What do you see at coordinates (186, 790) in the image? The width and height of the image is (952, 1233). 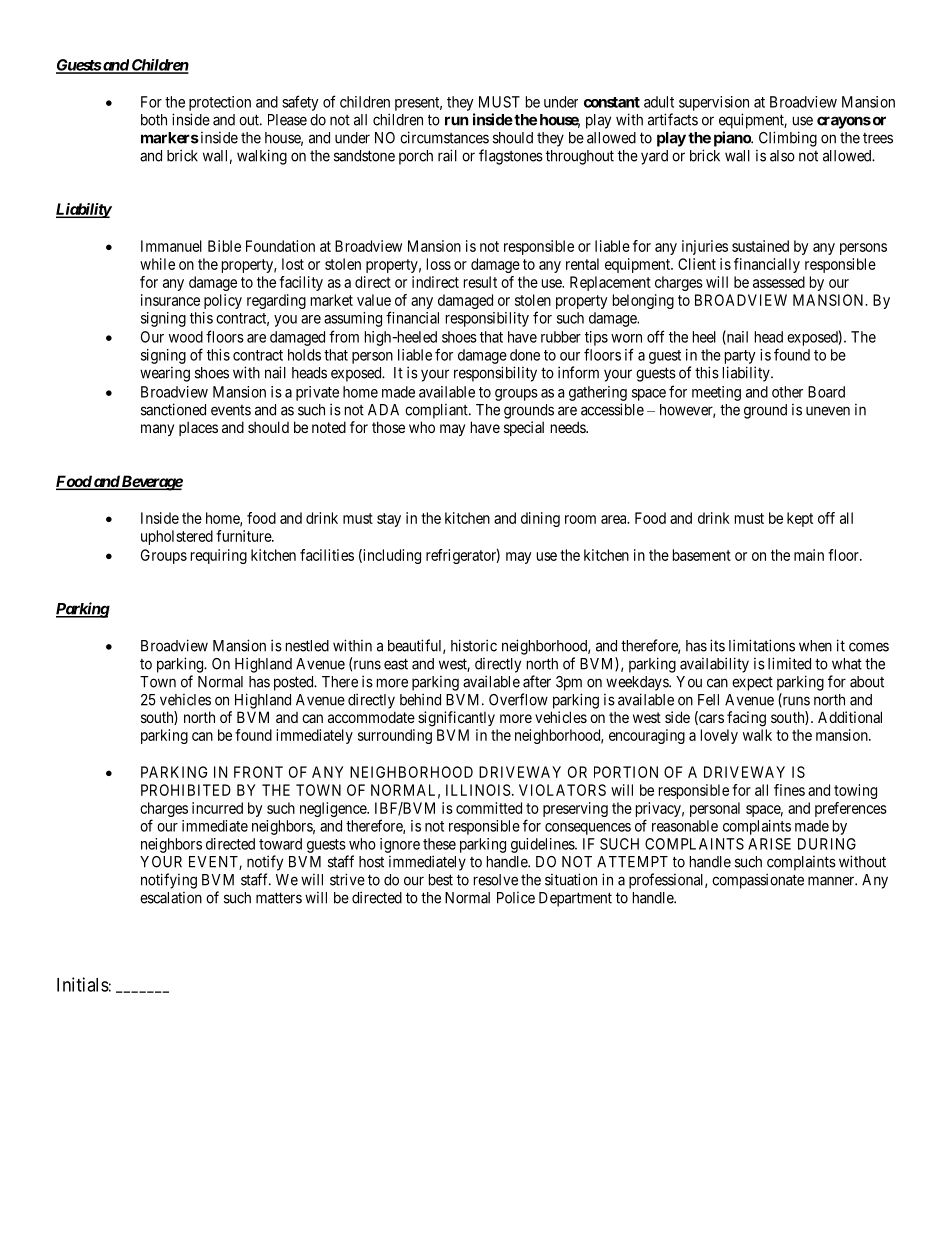 I see `PROHIBITED` at bounding box center [186, 790].
